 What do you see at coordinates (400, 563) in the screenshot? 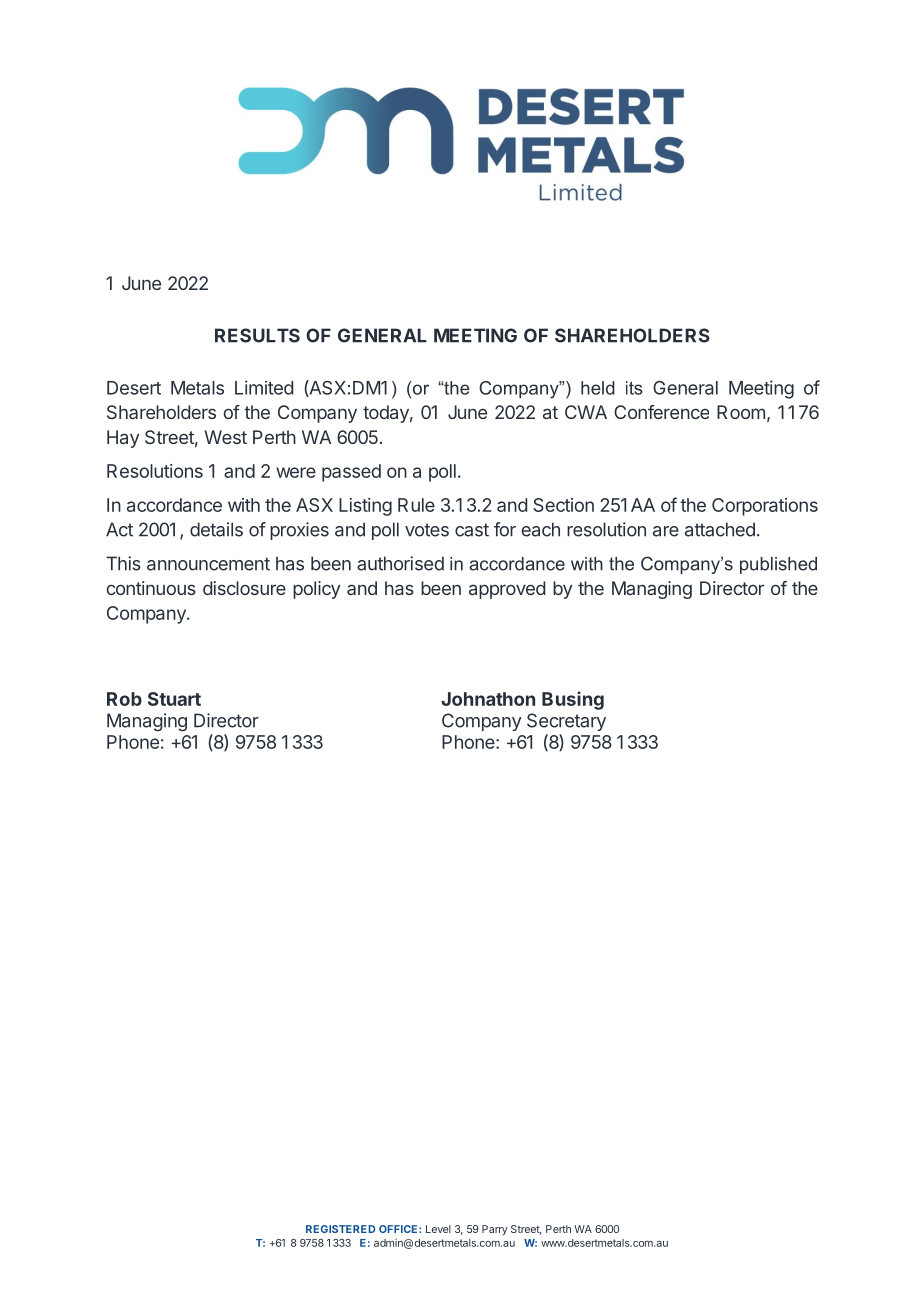
I see `authorised` at bounding box center [400, 563].
